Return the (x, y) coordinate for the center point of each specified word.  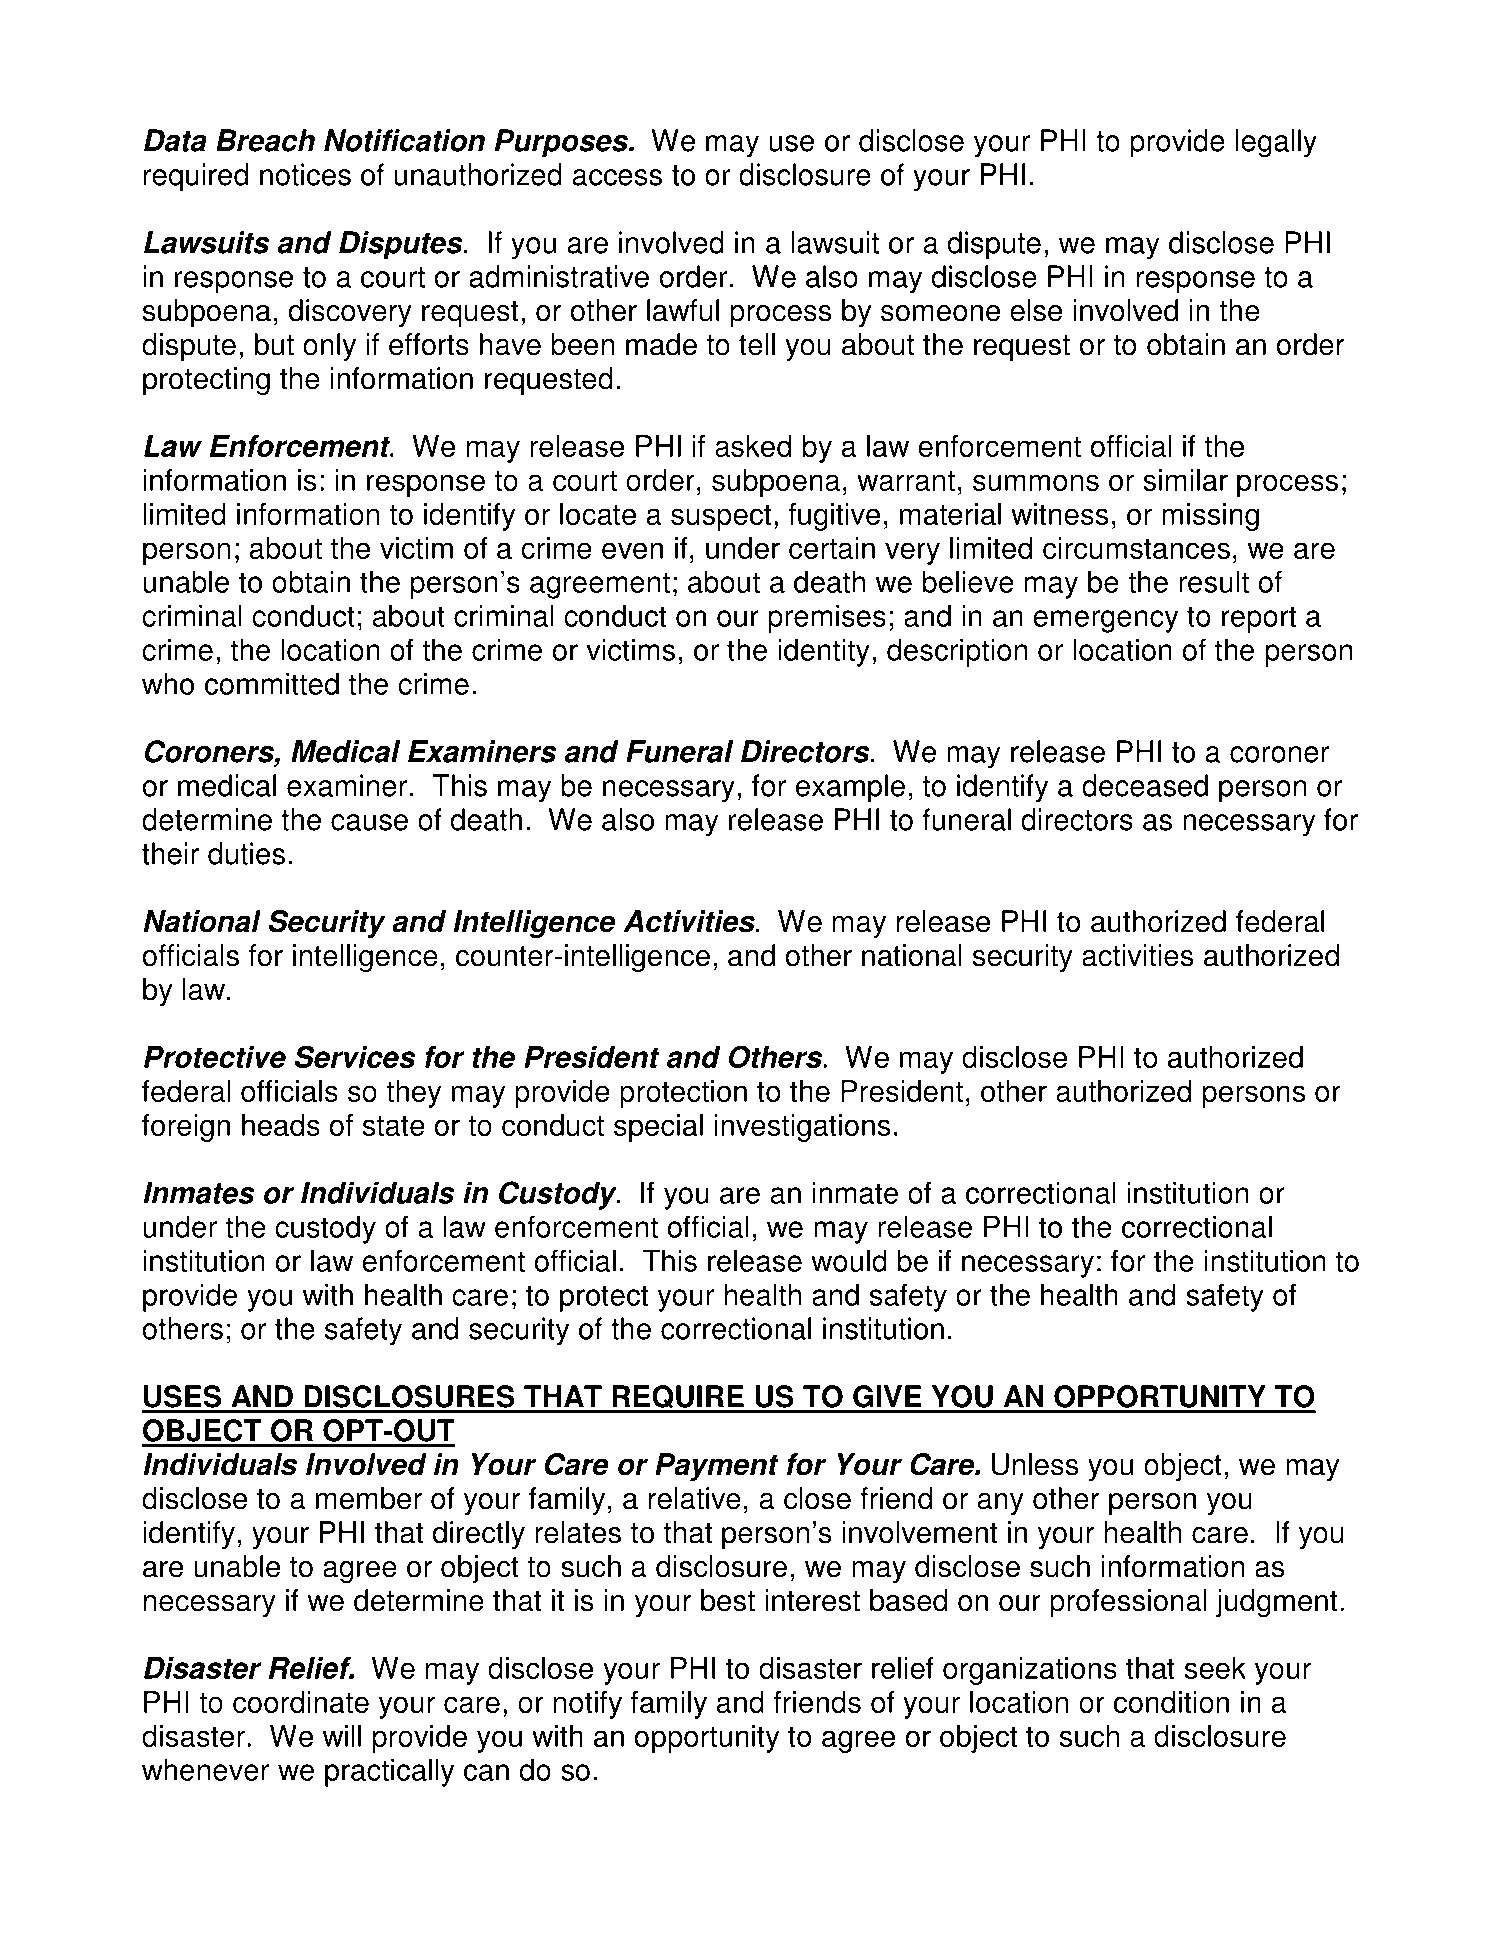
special (658, 1128)
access (617, 177)
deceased (1145, 785)
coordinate (301, 1702)
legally (1276, 143)
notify (588, 1705)
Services (355, 1056)
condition (1171, 1702)
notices (305, 174)
